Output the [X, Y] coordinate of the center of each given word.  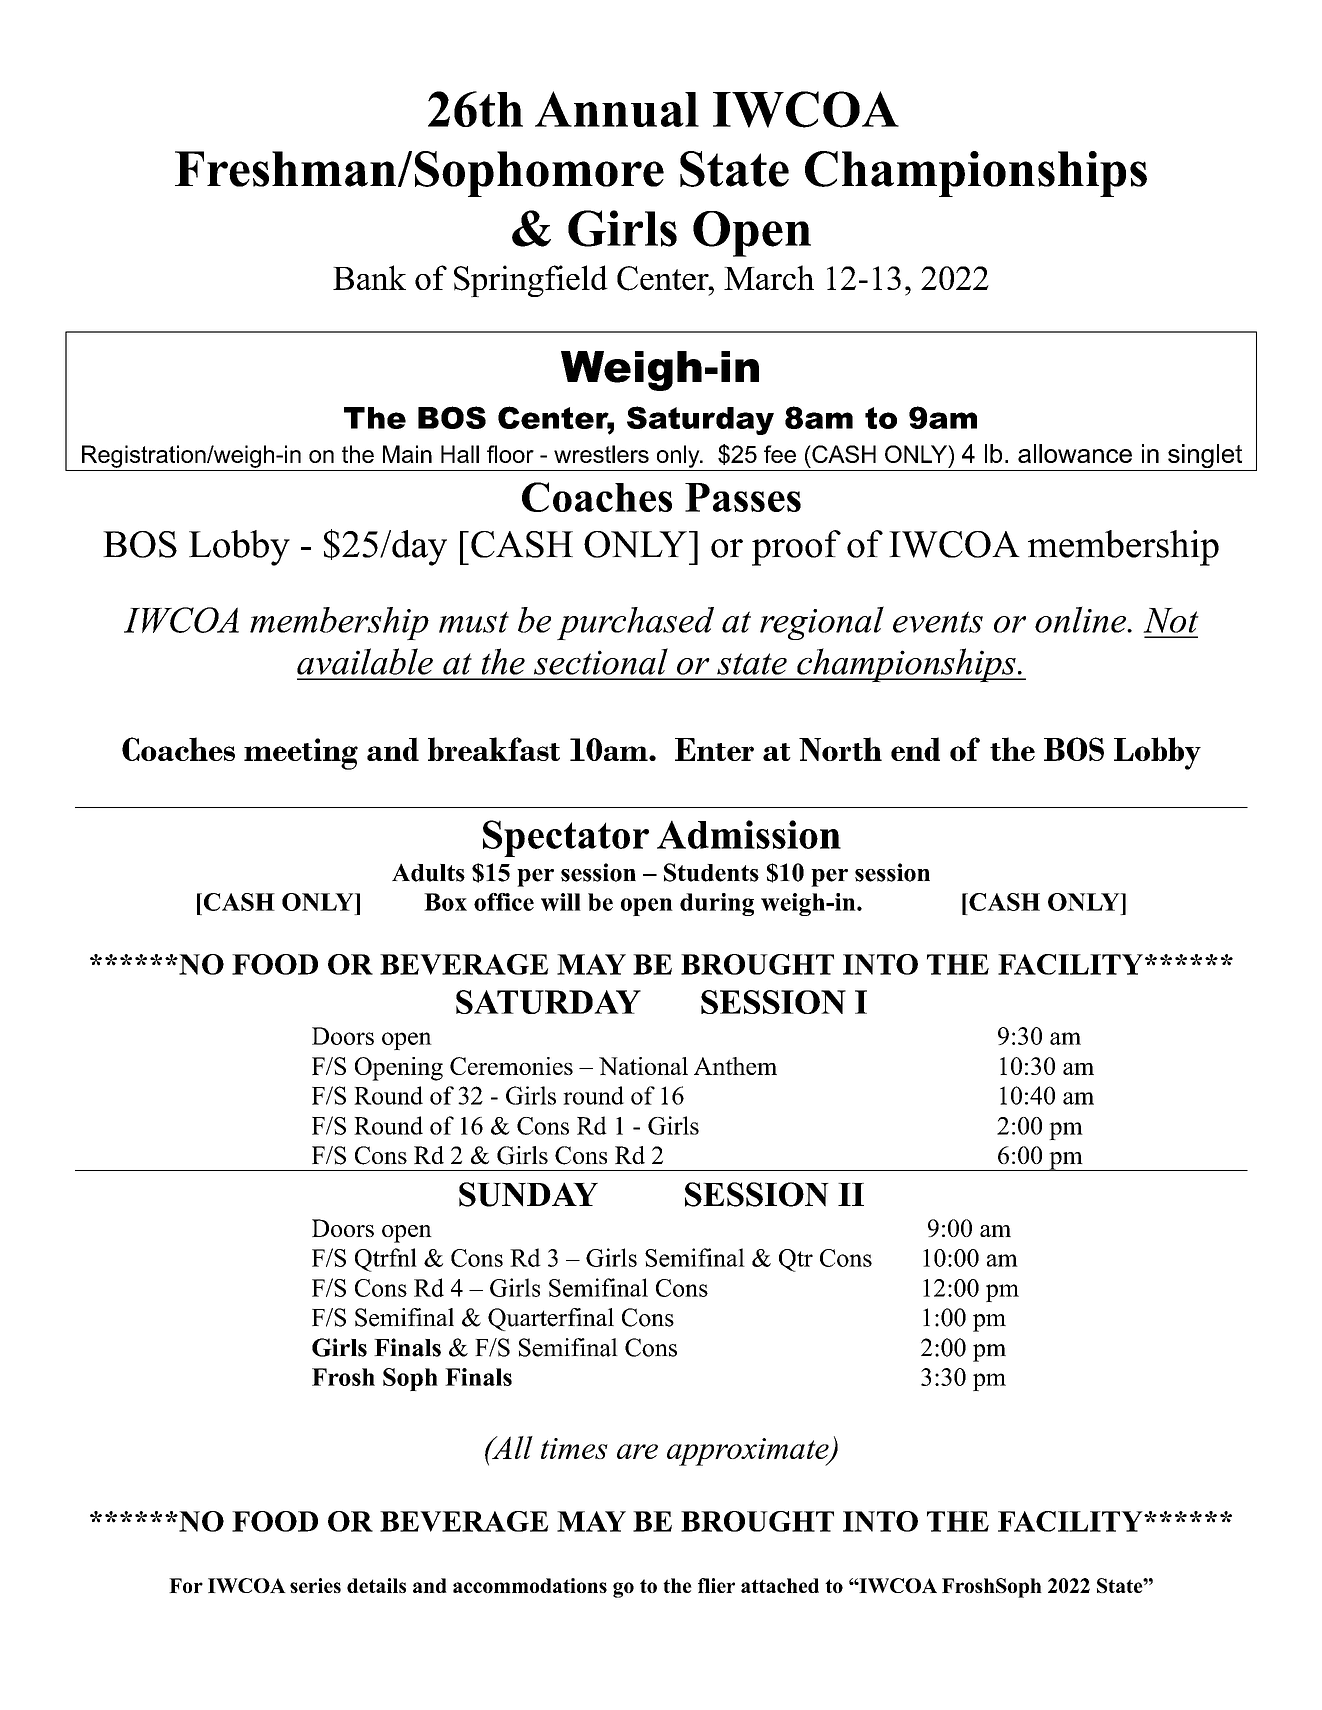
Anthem [735, 1066]
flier [716, 1585]
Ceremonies [511, 1066]
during [717, 904]
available [365, 661]
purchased [635, 623]
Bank [369, 277]
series [315, 1585]
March [769, 277]
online [1081, 619]
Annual [617, 109]
